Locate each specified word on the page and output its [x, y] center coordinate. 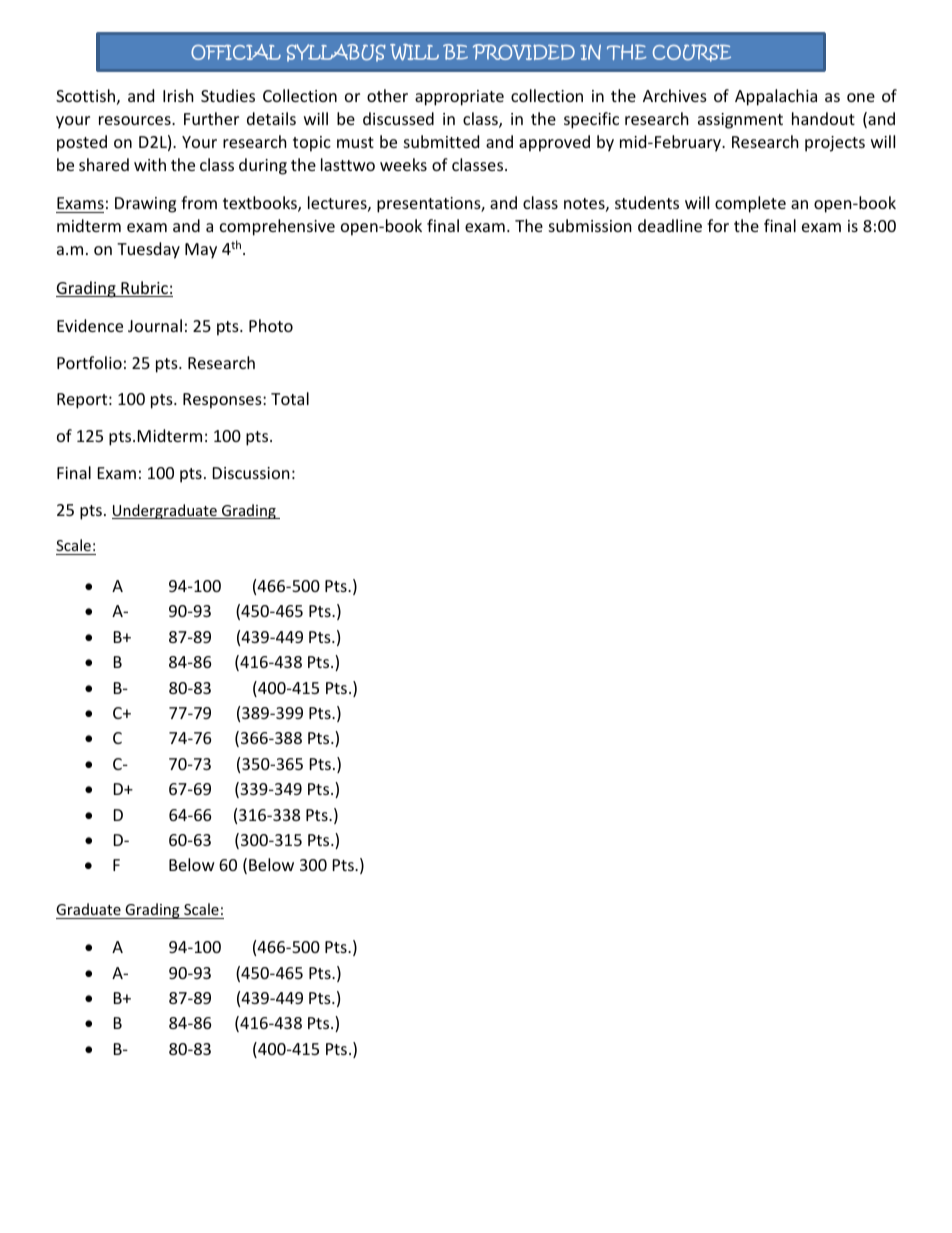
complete [750, 204]
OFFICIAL [236, 52]
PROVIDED [524, 52]
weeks [403, 164]
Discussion [251, 473]
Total [290, 398]
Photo [271, 325]
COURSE [692, 53]
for [718, 225]
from [199, 202]
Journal [155, 325]
